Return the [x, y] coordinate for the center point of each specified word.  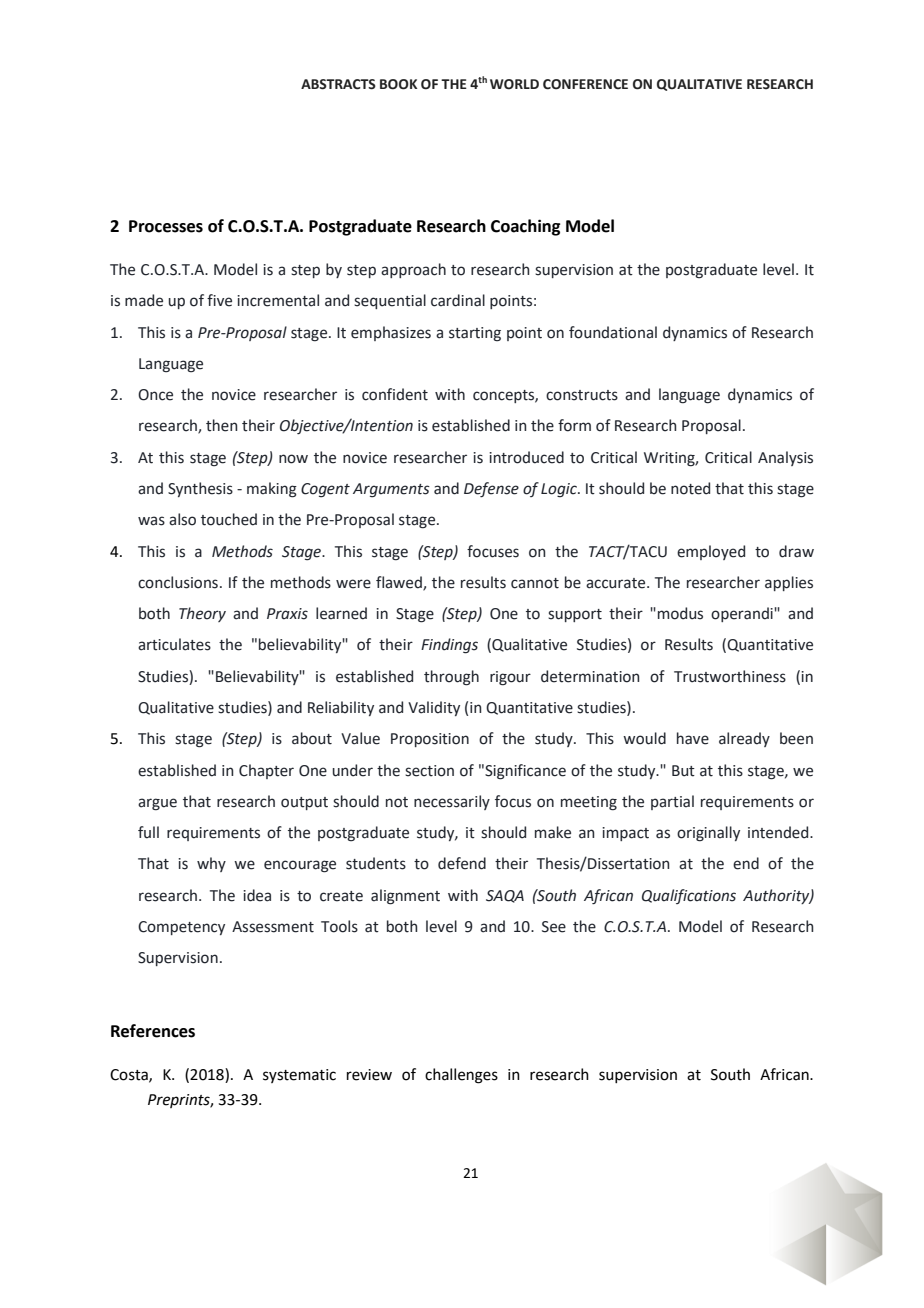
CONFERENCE [585, 84]
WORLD [514, 84]
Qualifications [689, 896]
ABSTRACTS [338, 84]
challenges [461, 1076]
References [153, 1031]
